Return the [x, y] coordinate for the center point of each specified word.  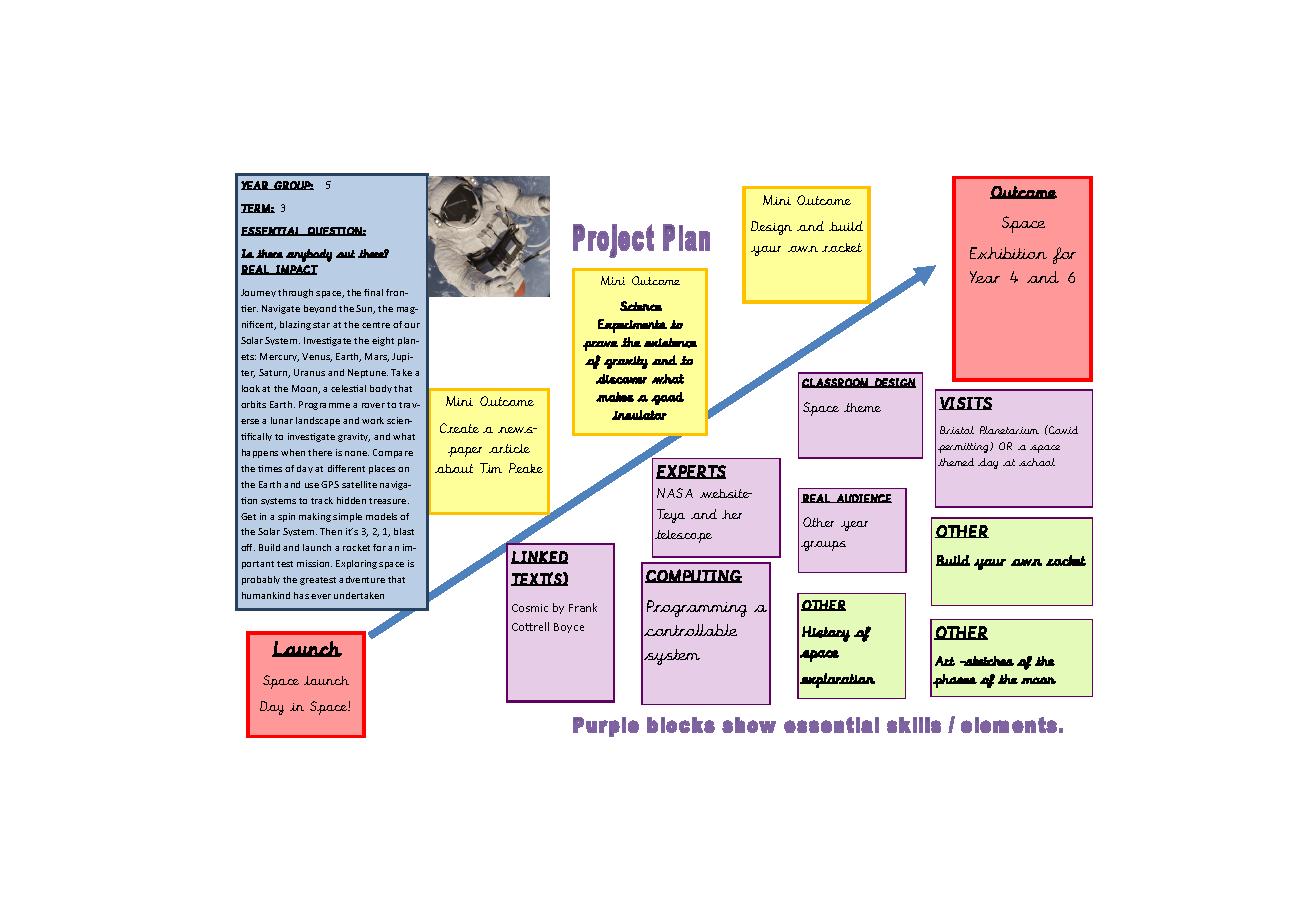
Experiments [632, 326]
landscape [318, 421]
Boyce [569, 628]
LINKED [539, 557]
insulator [639, 415]
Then [331, 531]
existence [670, 343]
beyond [320, 309]
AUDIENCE [863, 498]
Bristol [957, 430]
